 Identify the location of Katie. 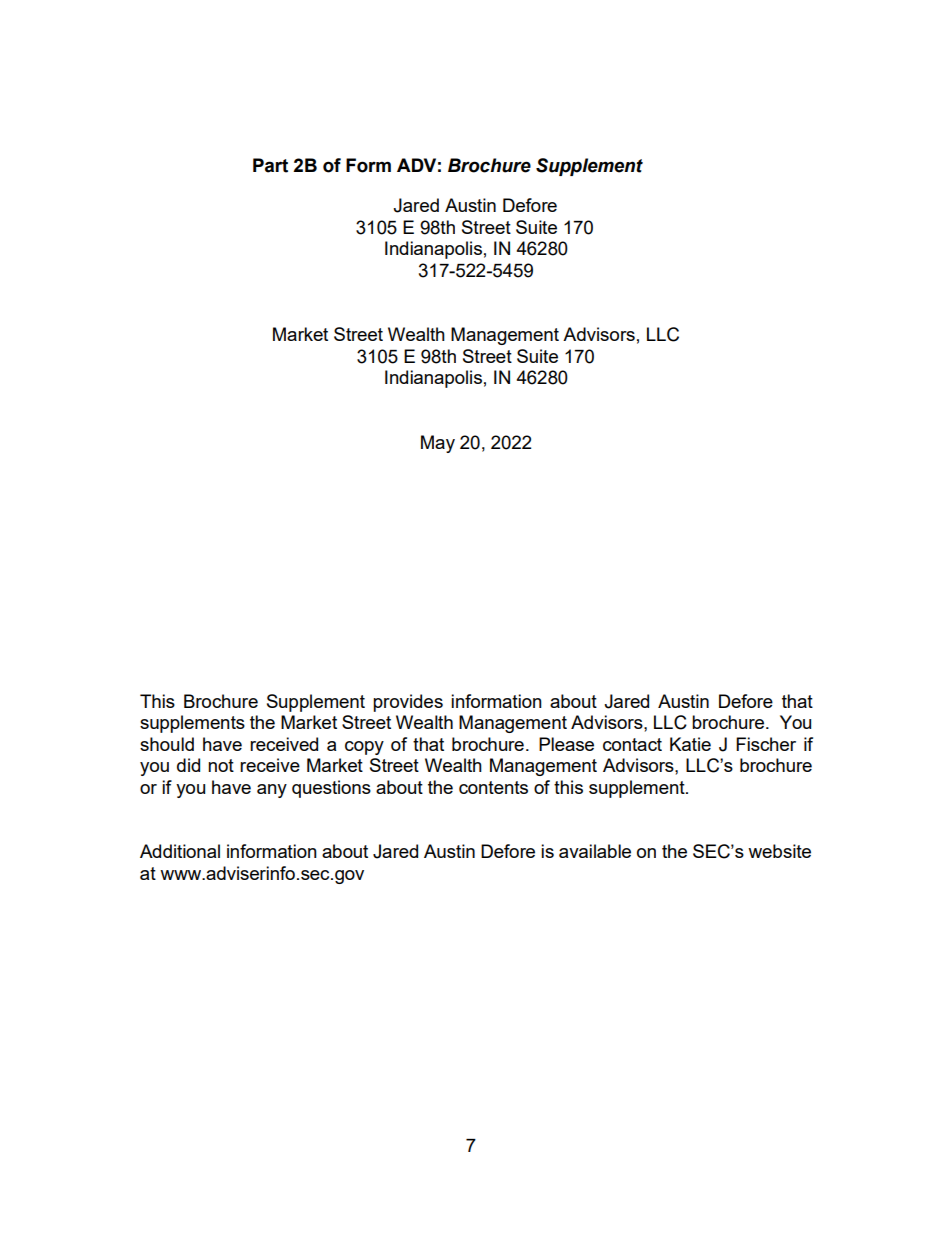
(690, 744).
